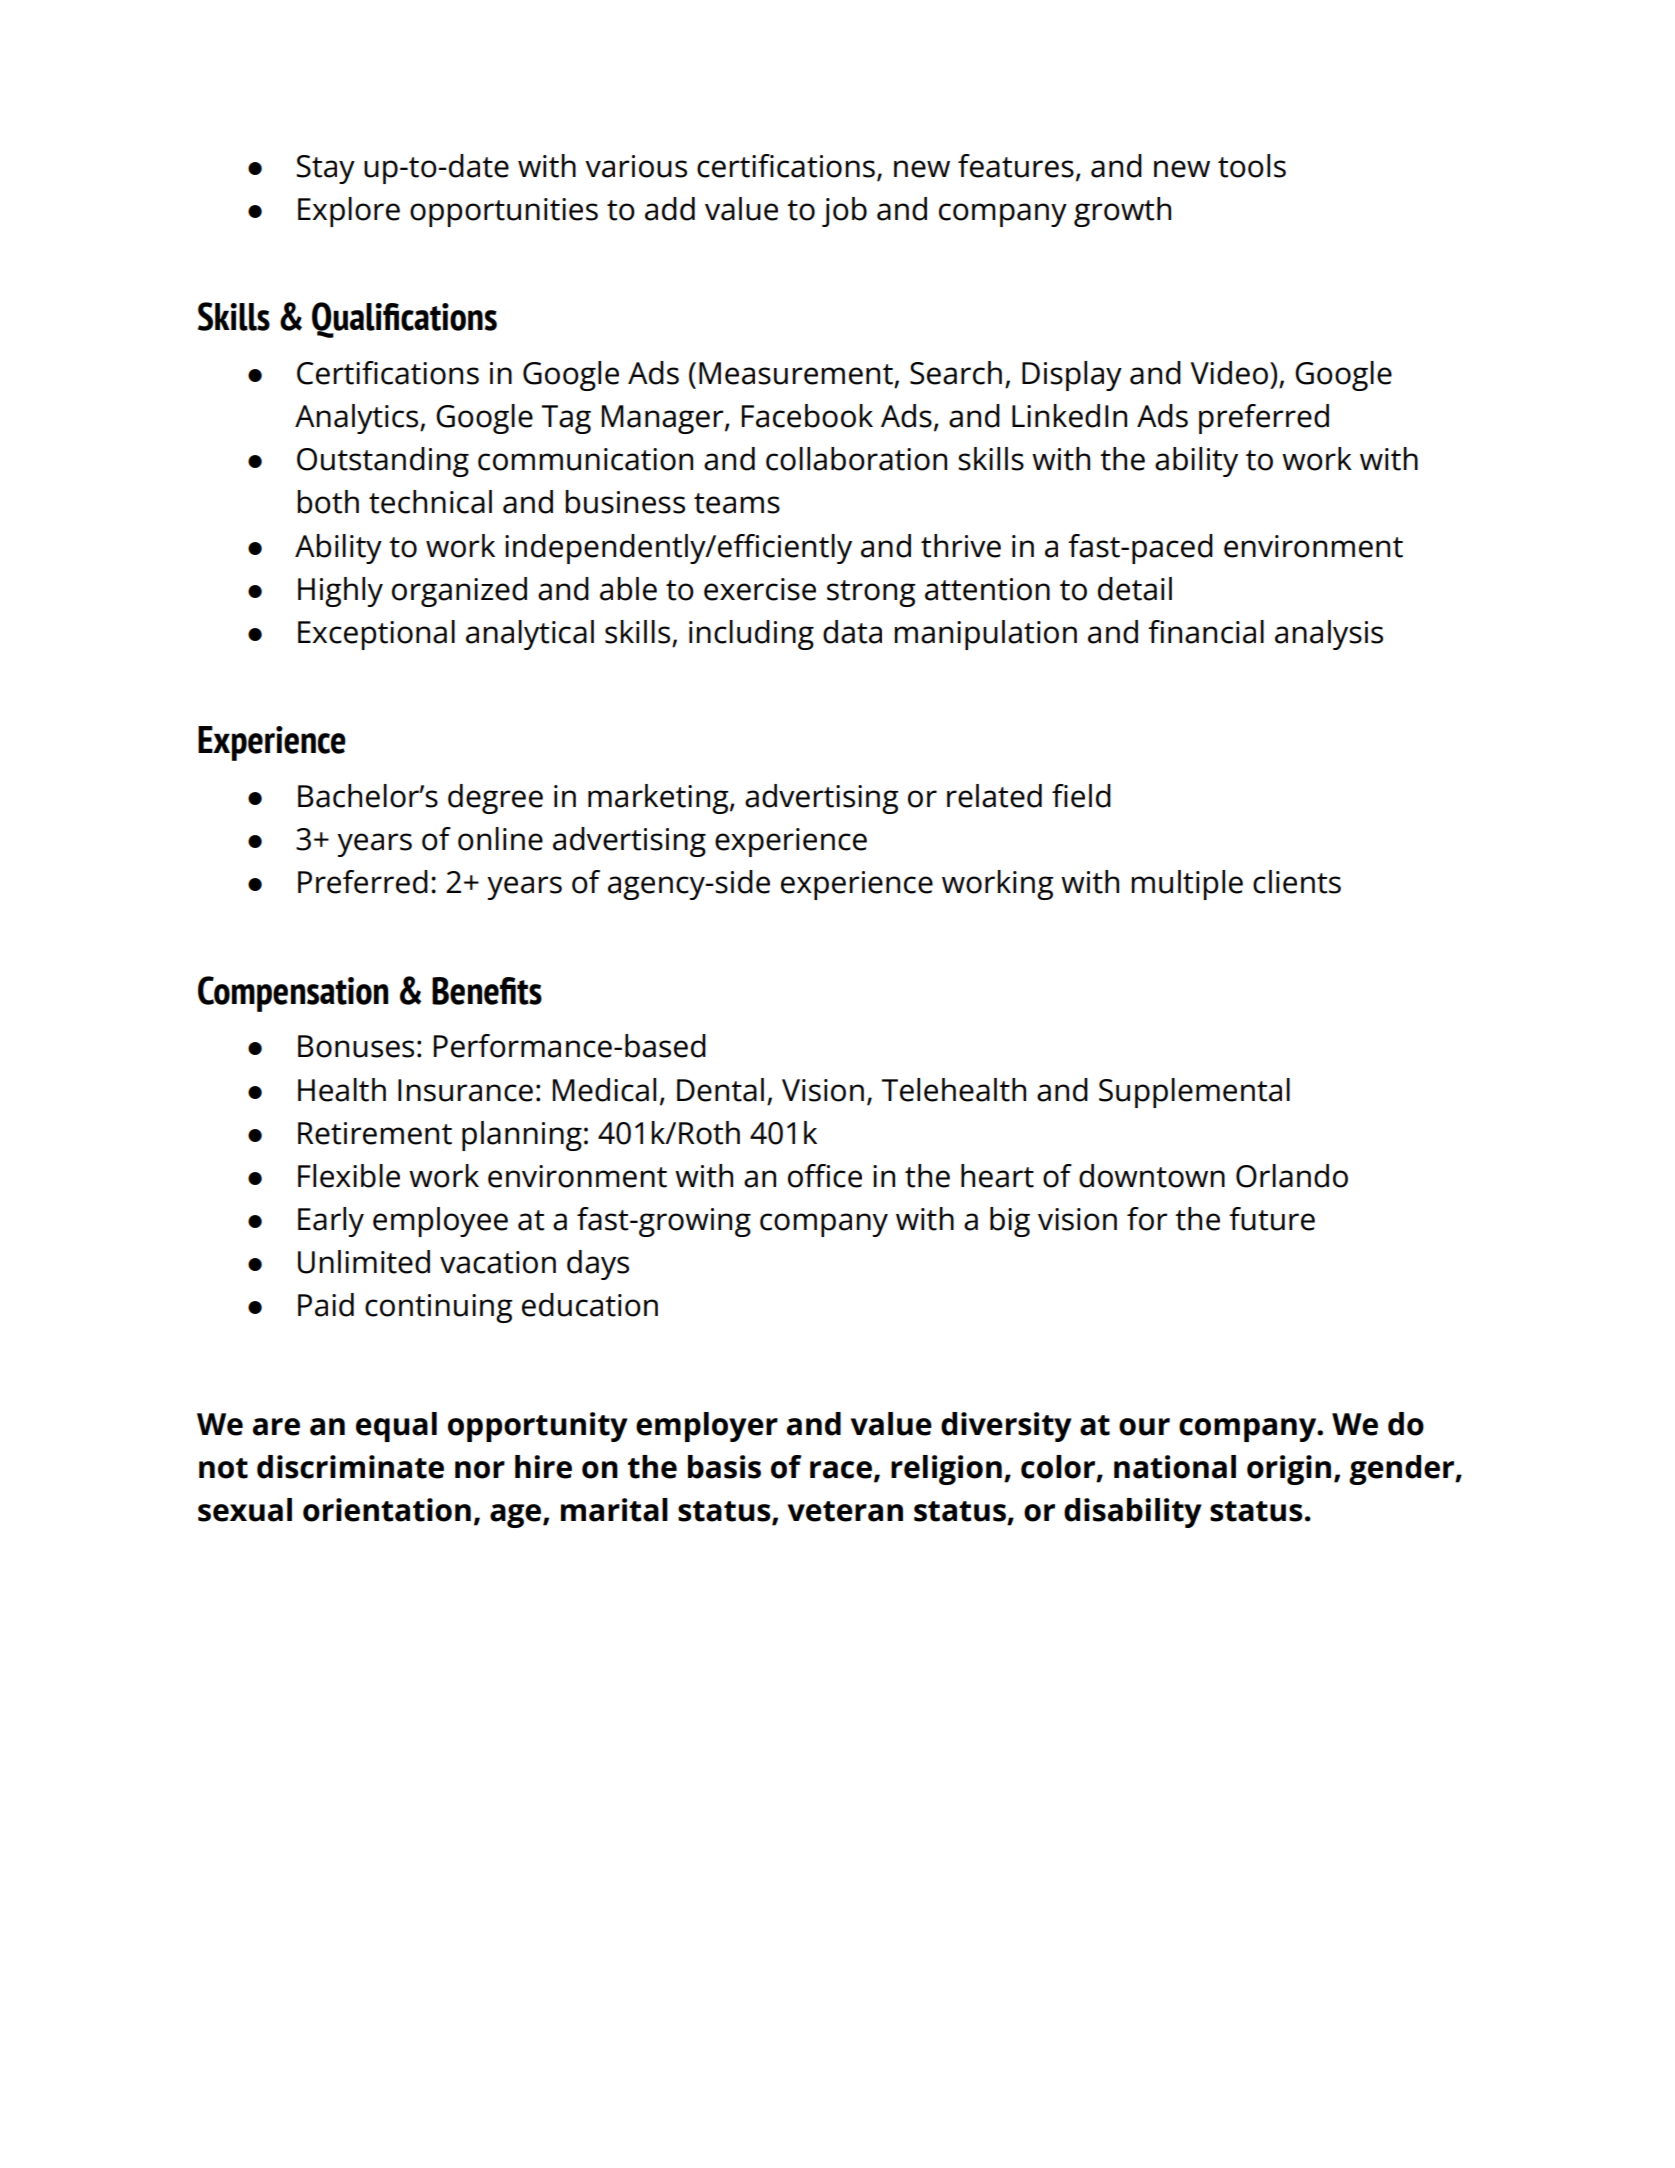 This screenshot has height=2168, width=1675. What do you see at coordinates (349, 212) in the screenshot?
I see `Explore` at bounding box center [349, 212].
